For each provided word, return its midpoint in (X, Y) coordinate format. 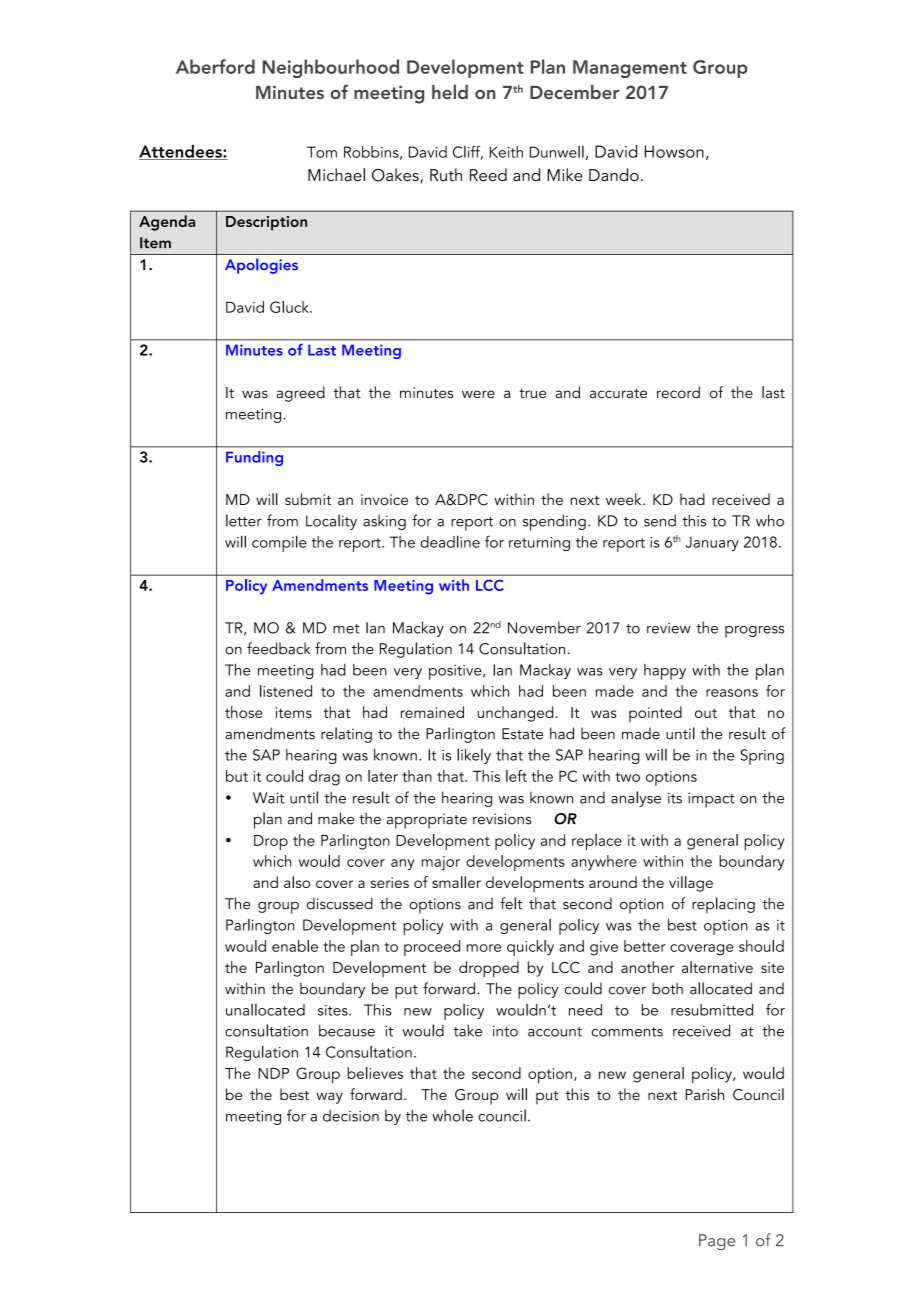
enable (295, 946)
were (478, 394)
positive (456, 672)
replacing (723, 905)
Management (630, 69)
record (678, 392)
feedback (279, 648)
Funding (254, 458)
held (450, 92)
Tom (322, 152)
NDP (273, 1073)
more (484, 948)
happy (665, 672)
